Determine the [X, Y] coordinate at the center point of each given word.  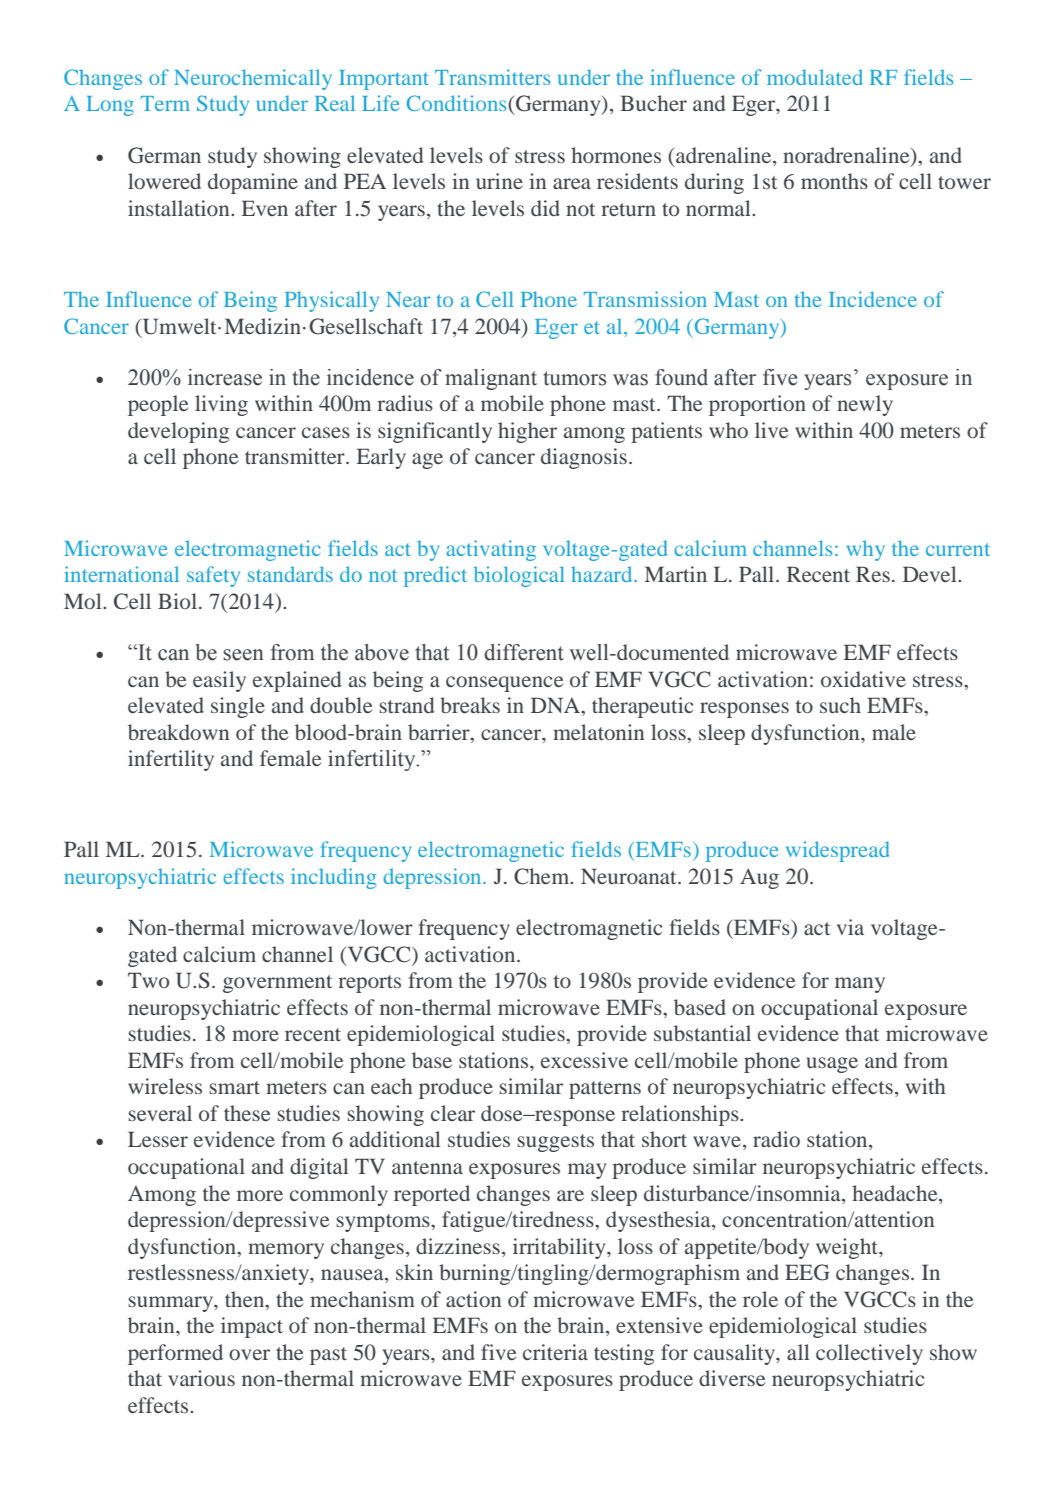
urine [499, 181]
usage [832, 1065]
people [158, 405]
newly [865, 405]
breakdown [178, 732]
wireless [165, 1086]
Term [165, 103]
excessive [584, 1060]
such [840, 705]
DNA [556, 705]
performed [175, 1354]
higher [527, 432]
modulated [815, 77]
